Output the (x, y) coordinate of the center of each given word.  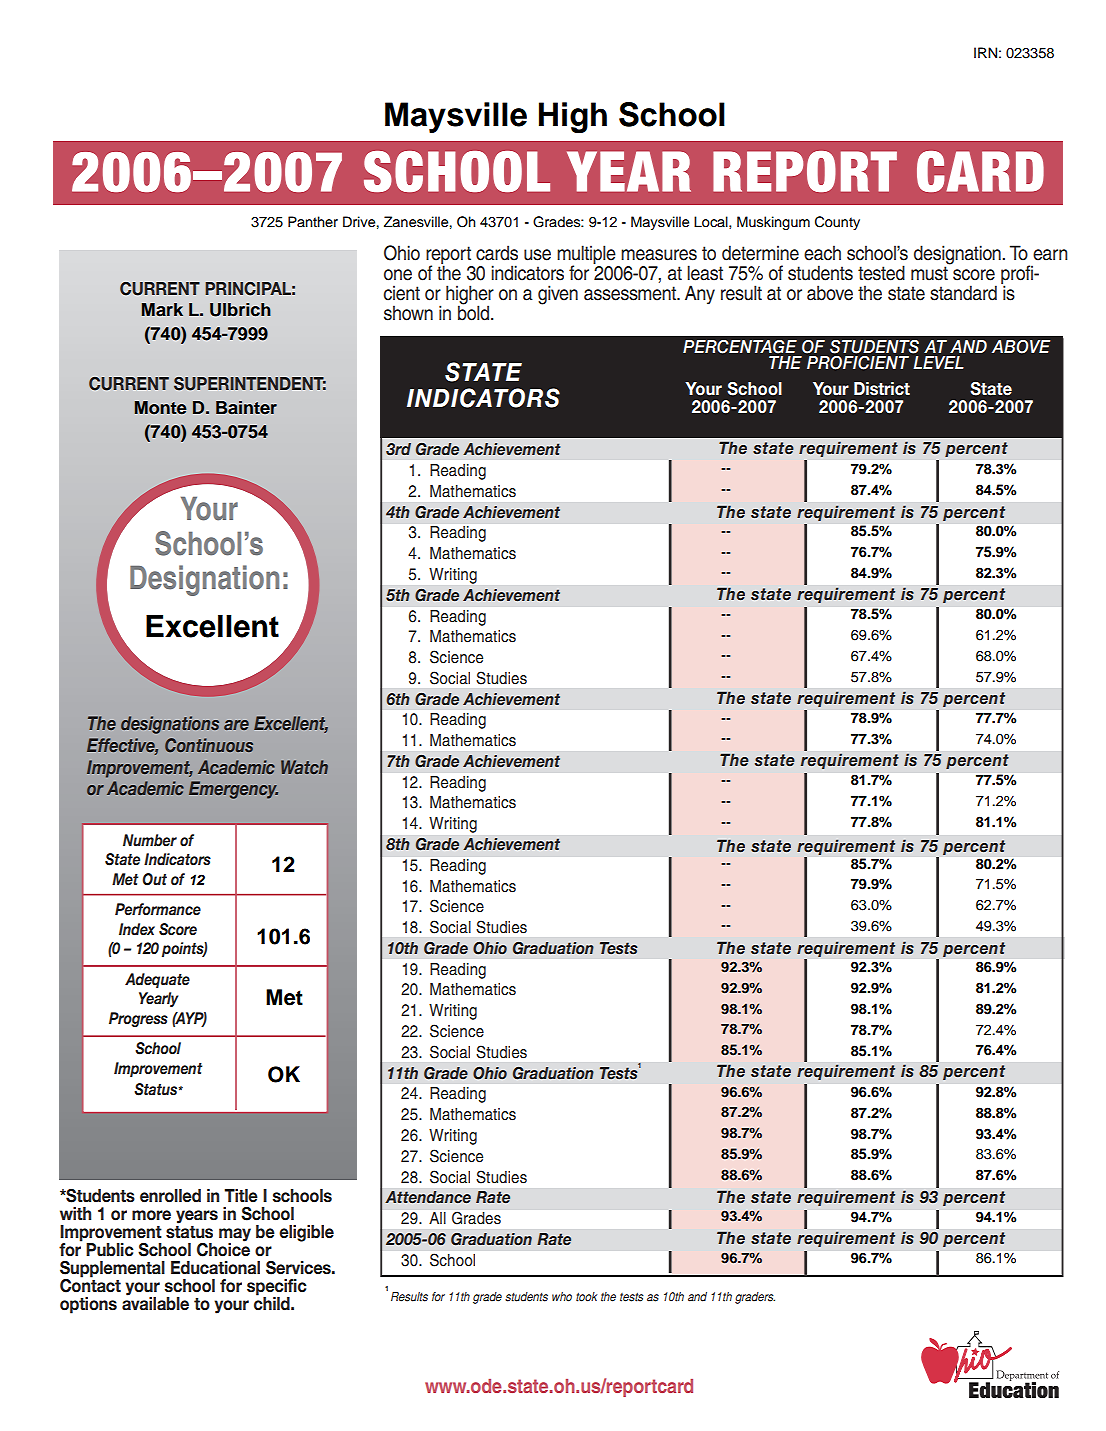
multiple (587, 256)
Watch (304, 767)
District (882, 389)
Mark (162, 309)
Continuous (209, 745)
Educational (215, 1268)
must (930, 272)
